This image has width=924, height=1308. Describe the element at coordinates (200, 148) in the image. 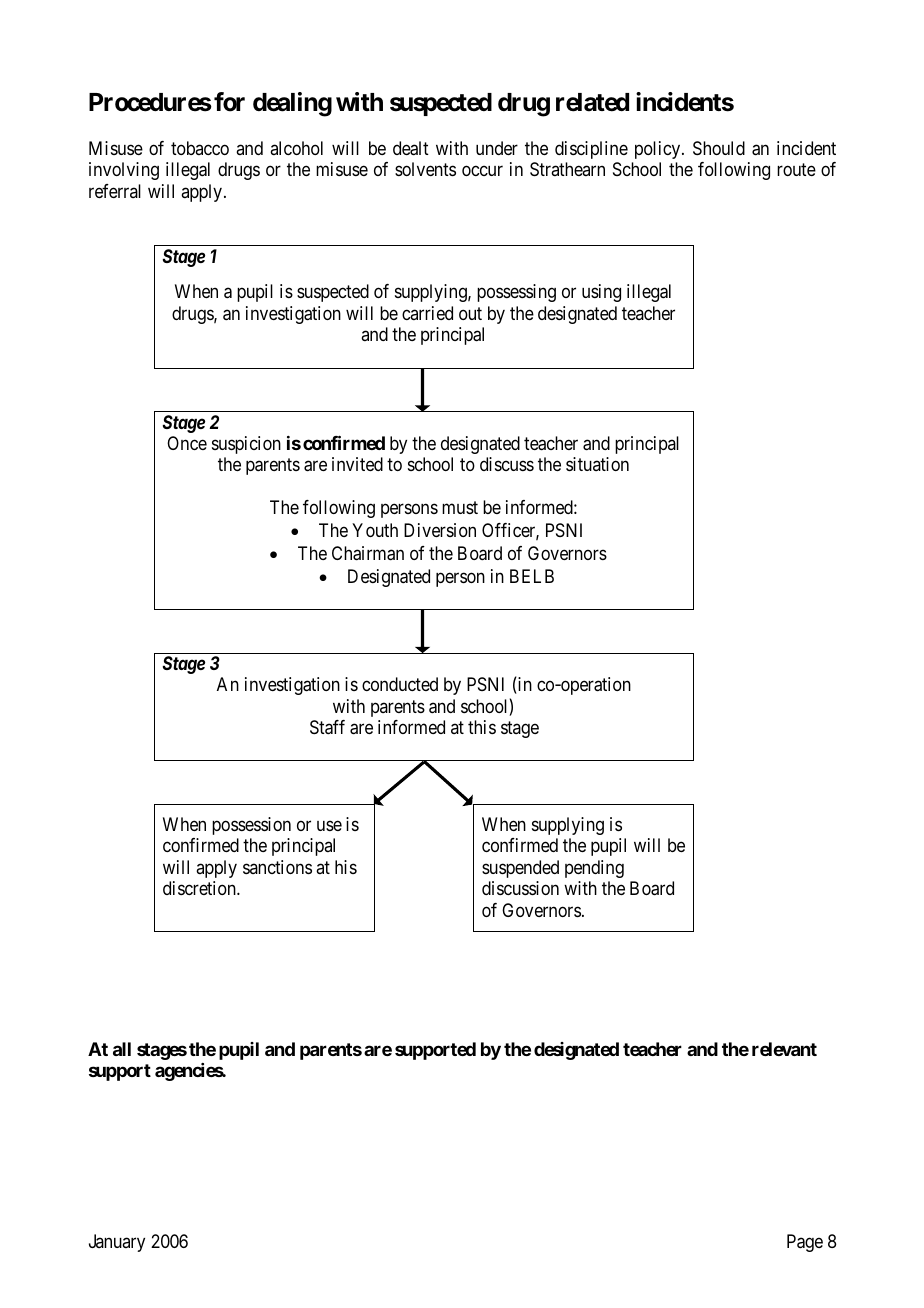

I see `tobacco` at that location.
